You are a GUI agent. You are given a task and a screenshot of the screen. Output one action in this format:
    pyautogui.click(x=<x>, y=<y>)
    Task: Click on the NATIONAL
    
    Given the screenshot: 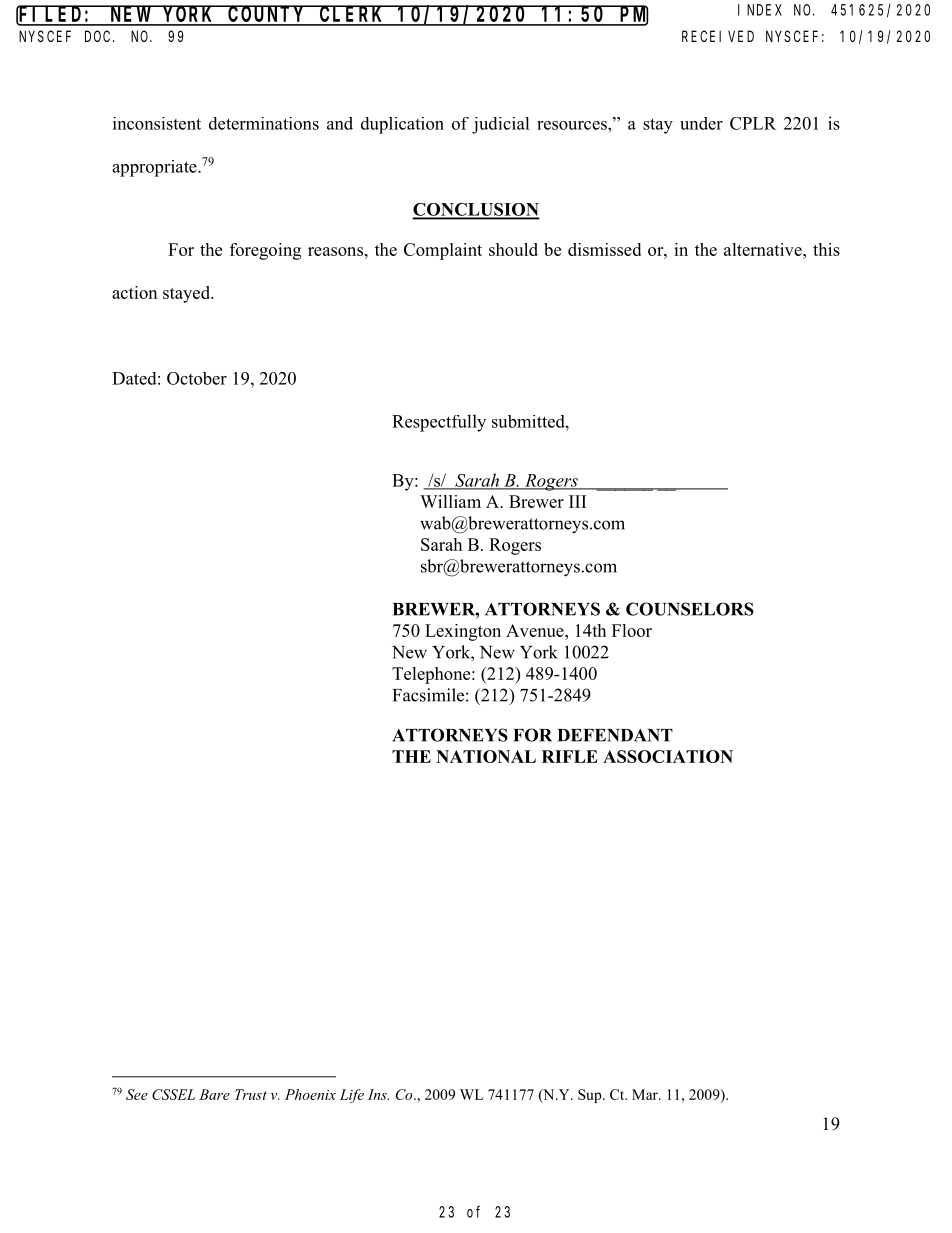 What is the action you would take?
    pyautogui.click(x=486, y=756)
